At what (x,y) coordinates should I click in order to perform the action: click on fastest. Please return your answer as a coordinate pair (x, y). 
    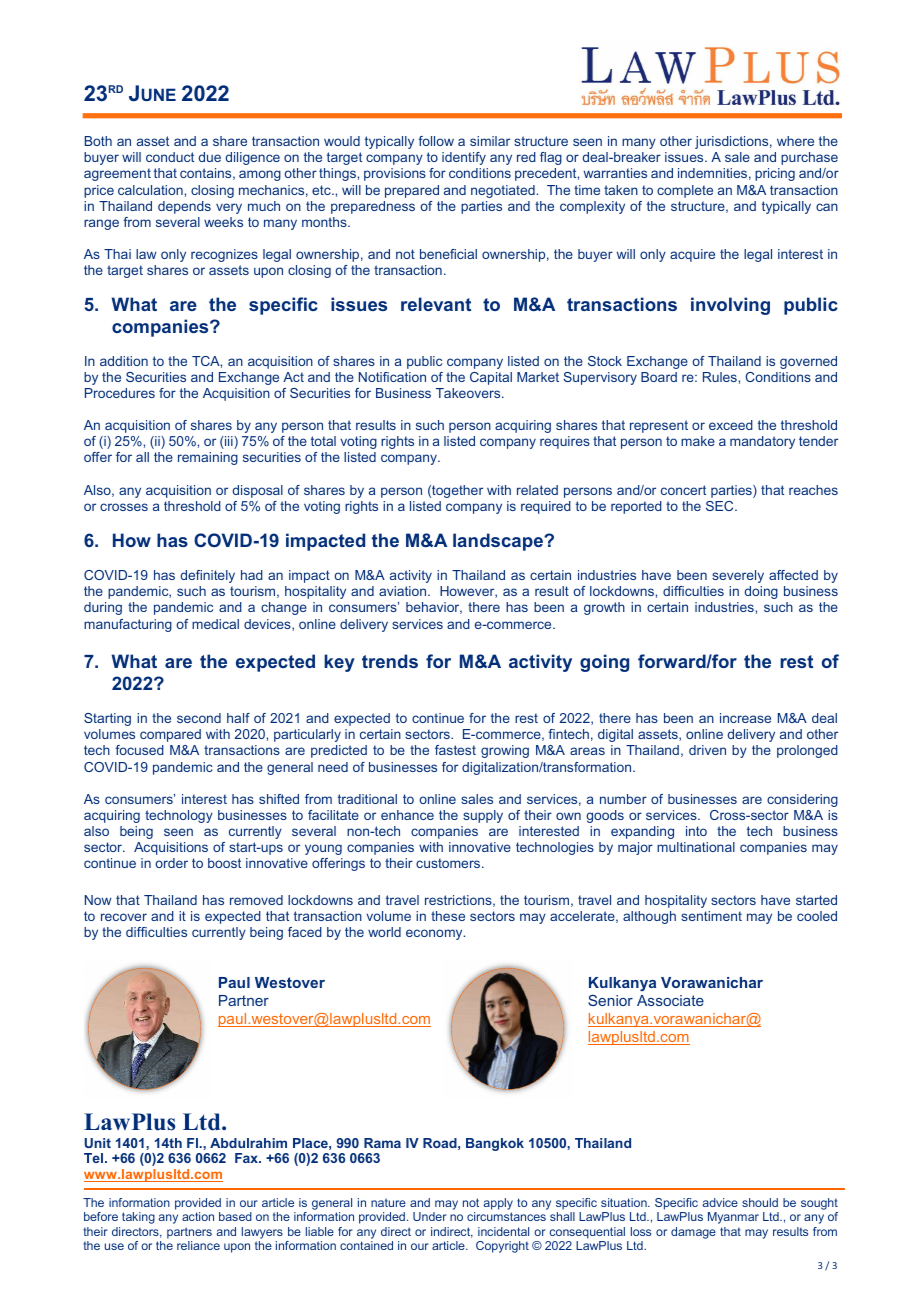
    Looking at the image, I should click on (455, 750).
